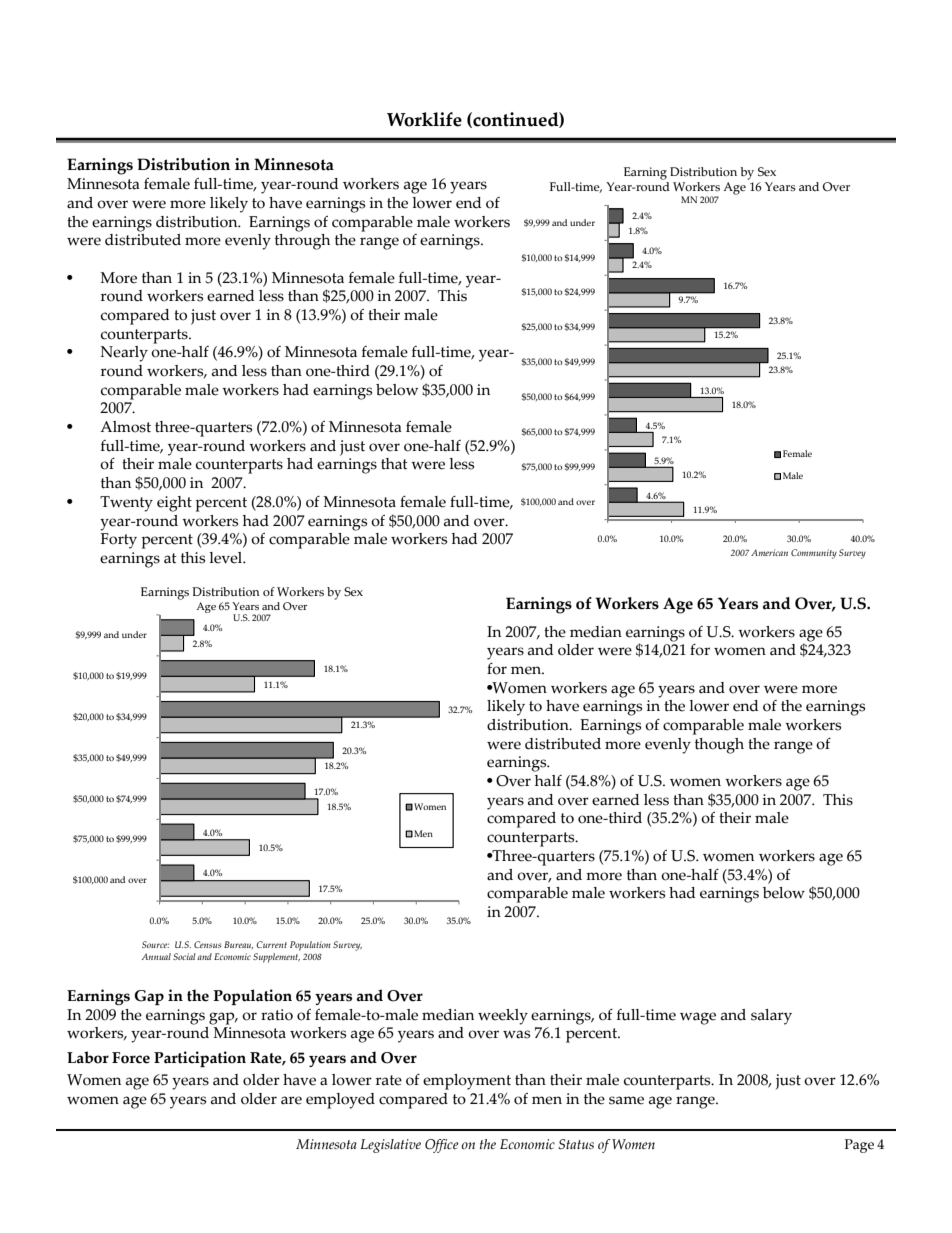 Image resolution: width=952 pixels, height=1233 pixels. I want to click on Community, so click(814, 554).
